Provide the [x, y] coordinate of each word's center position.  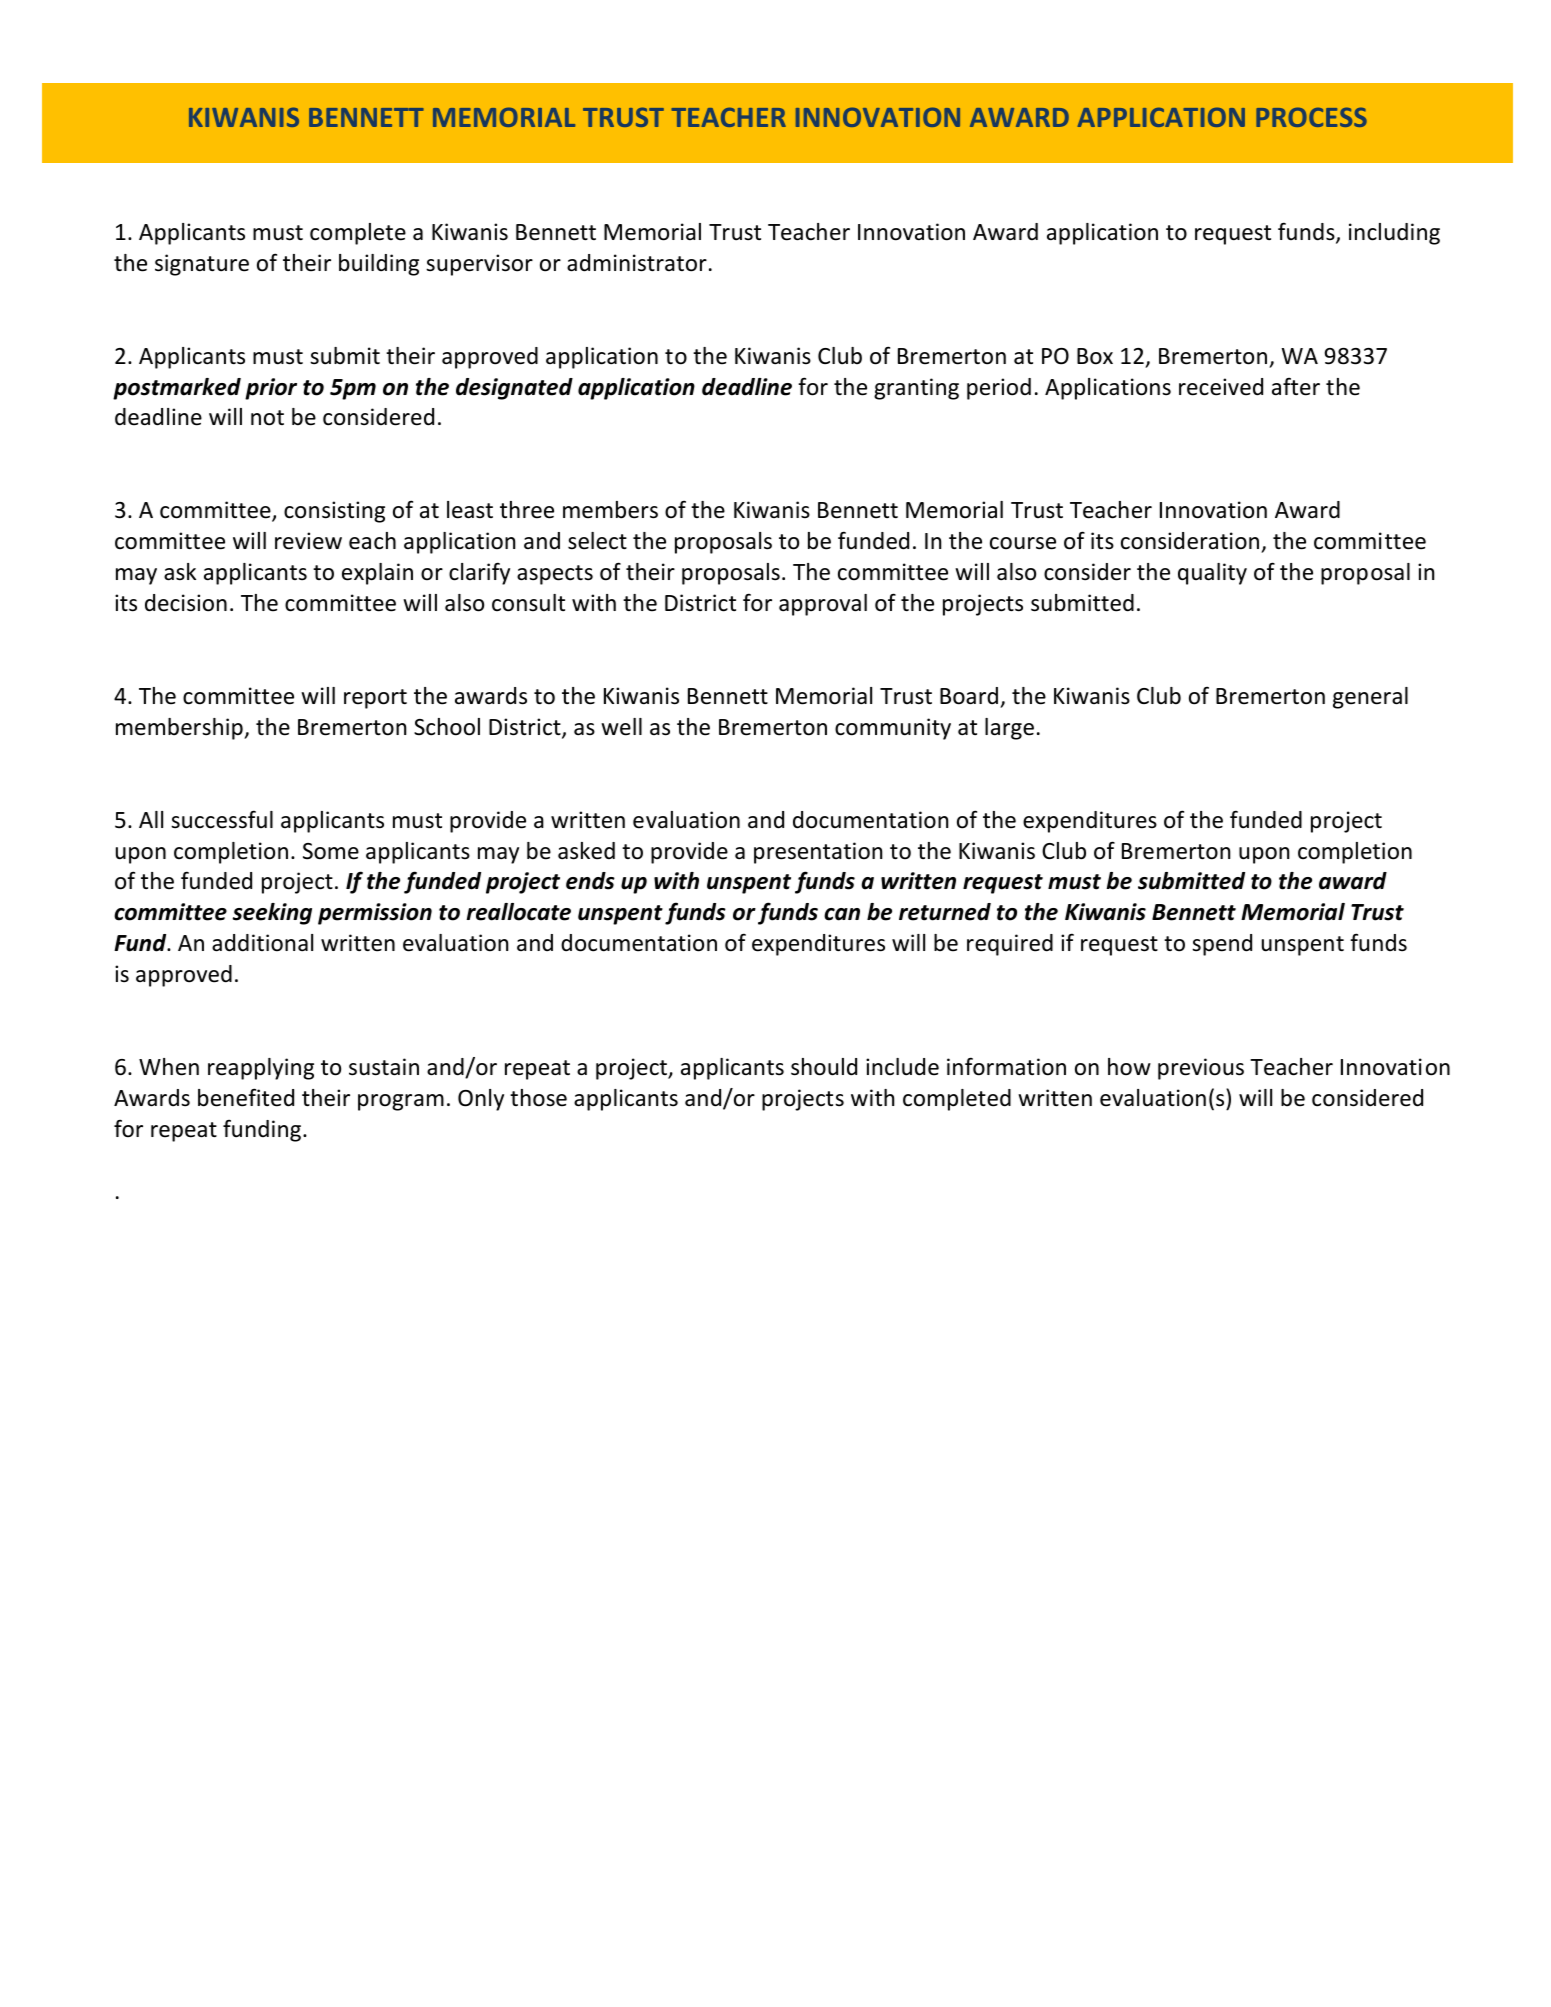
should [824, 1067]
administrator [637, 263]
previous [1201, 1069]
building [379, 265]
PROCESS [1311, 117]
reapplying [261, 1069]
